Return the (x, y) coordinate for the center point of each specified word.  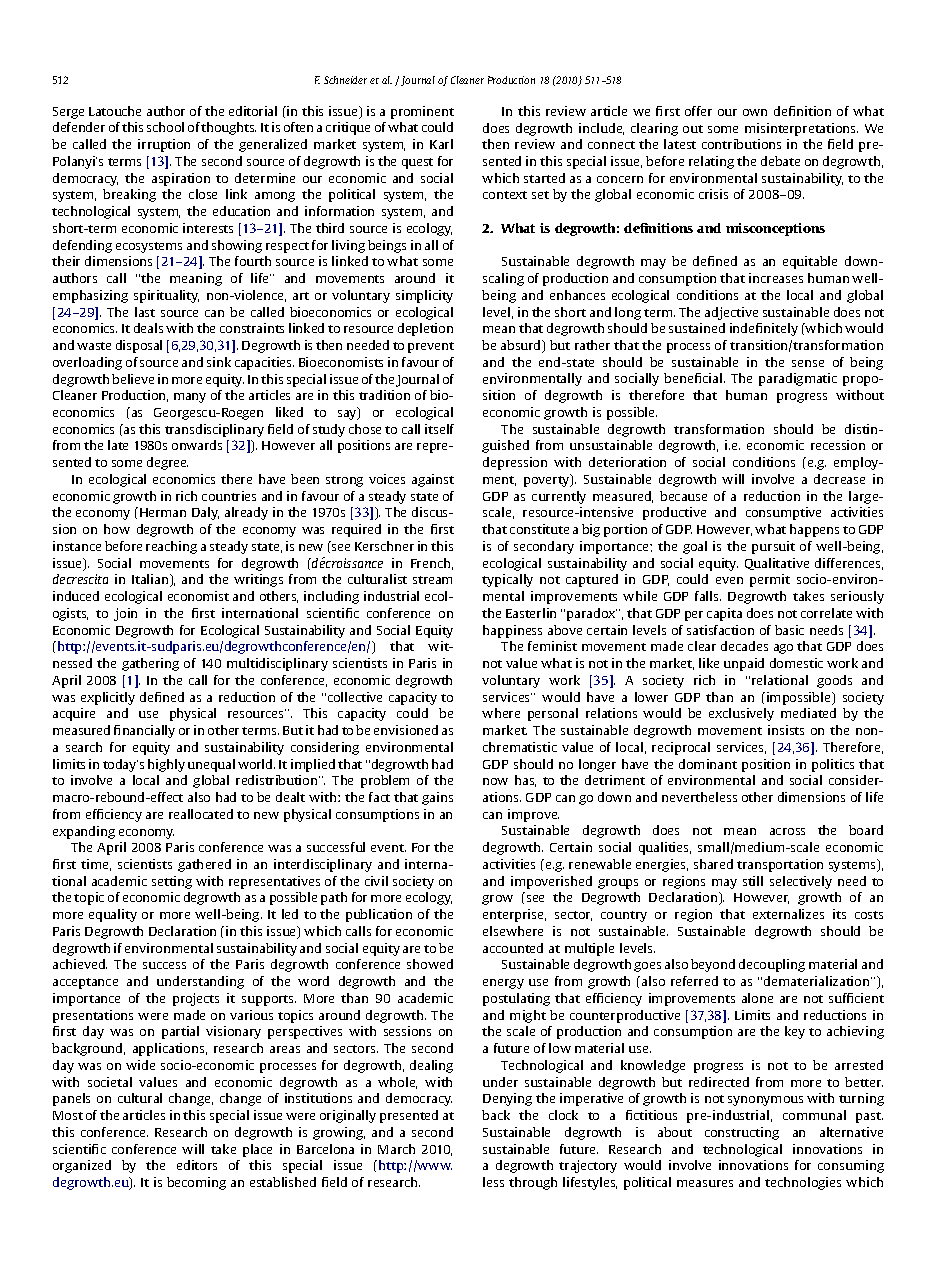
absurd (522, 346)
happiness (512, 631)
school (165, 127)
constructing (742, 1133)
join (125, 614)
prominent (422, 112)
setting (172, 882)
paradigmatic (798, 379)
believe (133, 379)
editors (197, 1165)
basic (789, 630)
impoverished (551, 882)
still (753, 881)
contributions (741, 144)
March (396, 1149)
